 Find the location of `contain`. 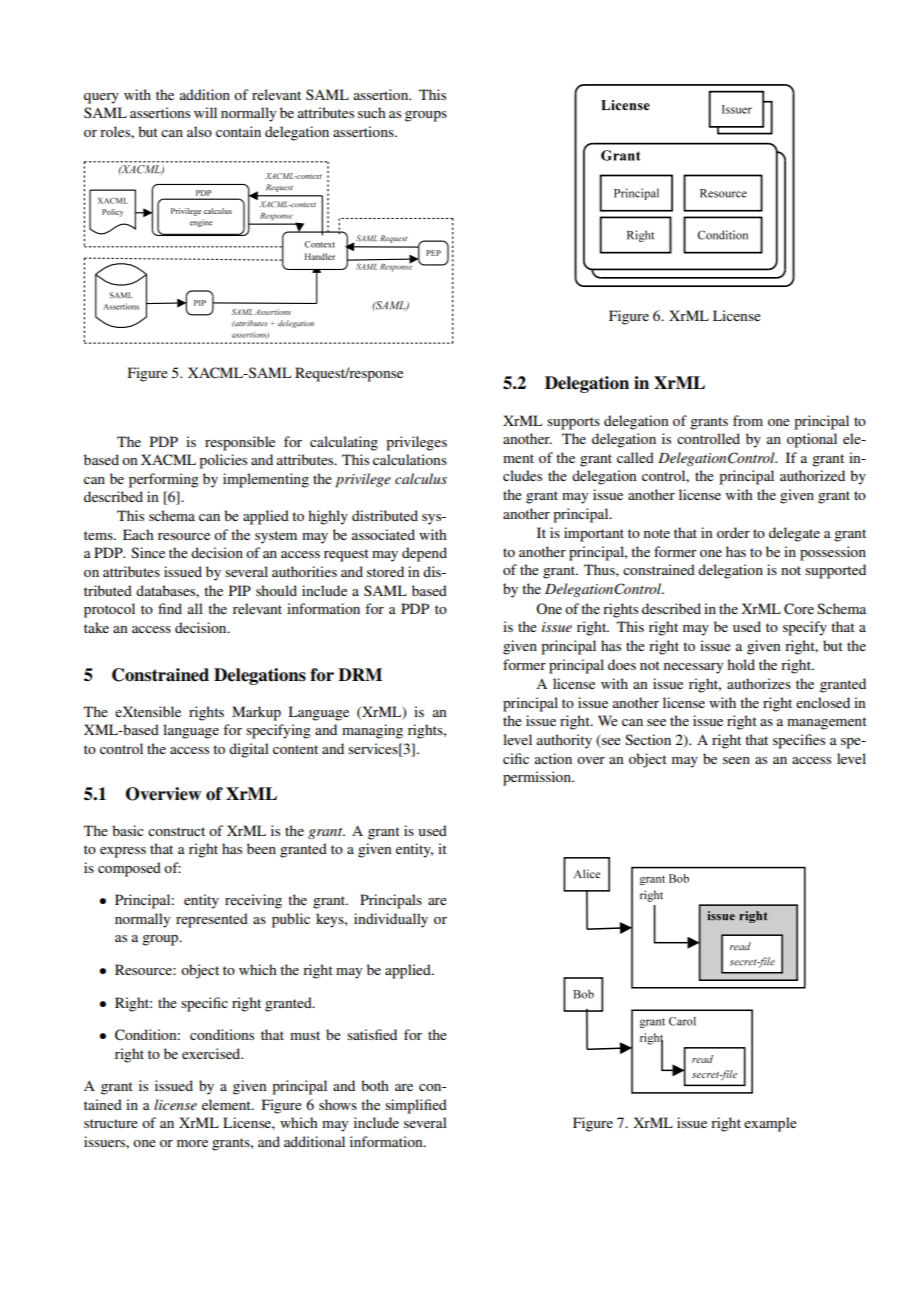

contain is located at coordinates (238, 131).
